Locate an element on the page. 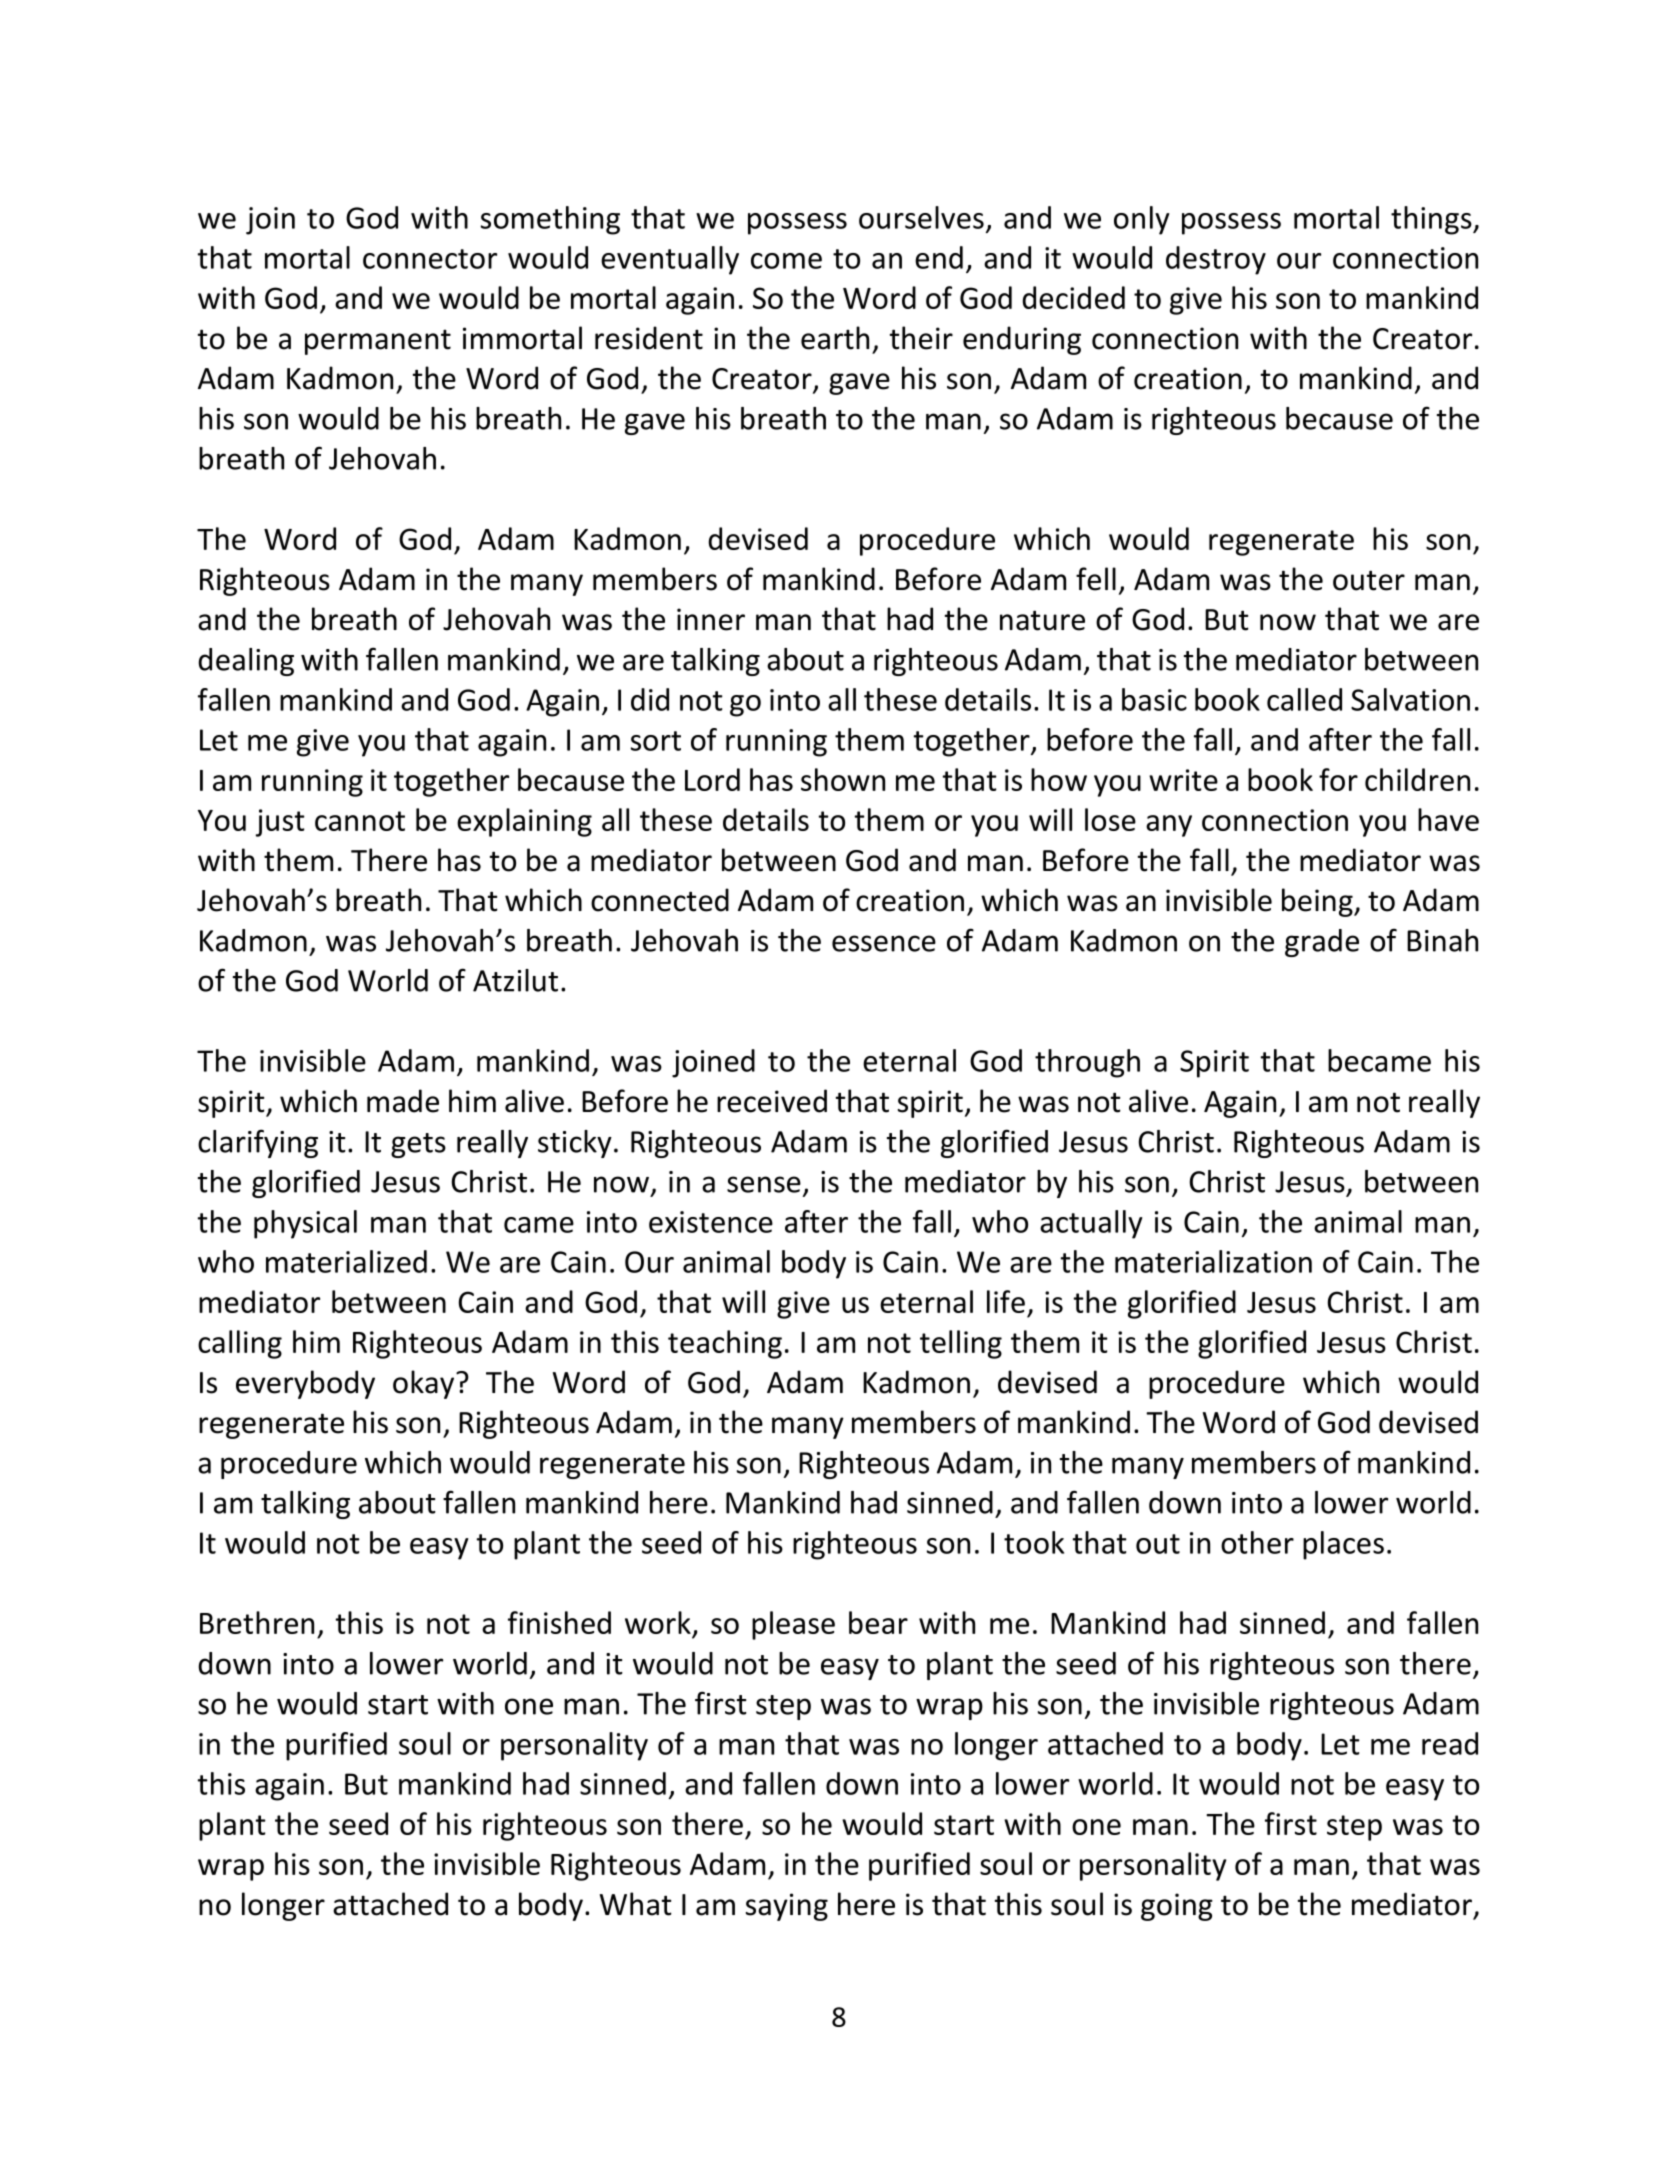 This page has width=1678, height=2171. saying is located at coordinates (787, 1907).
